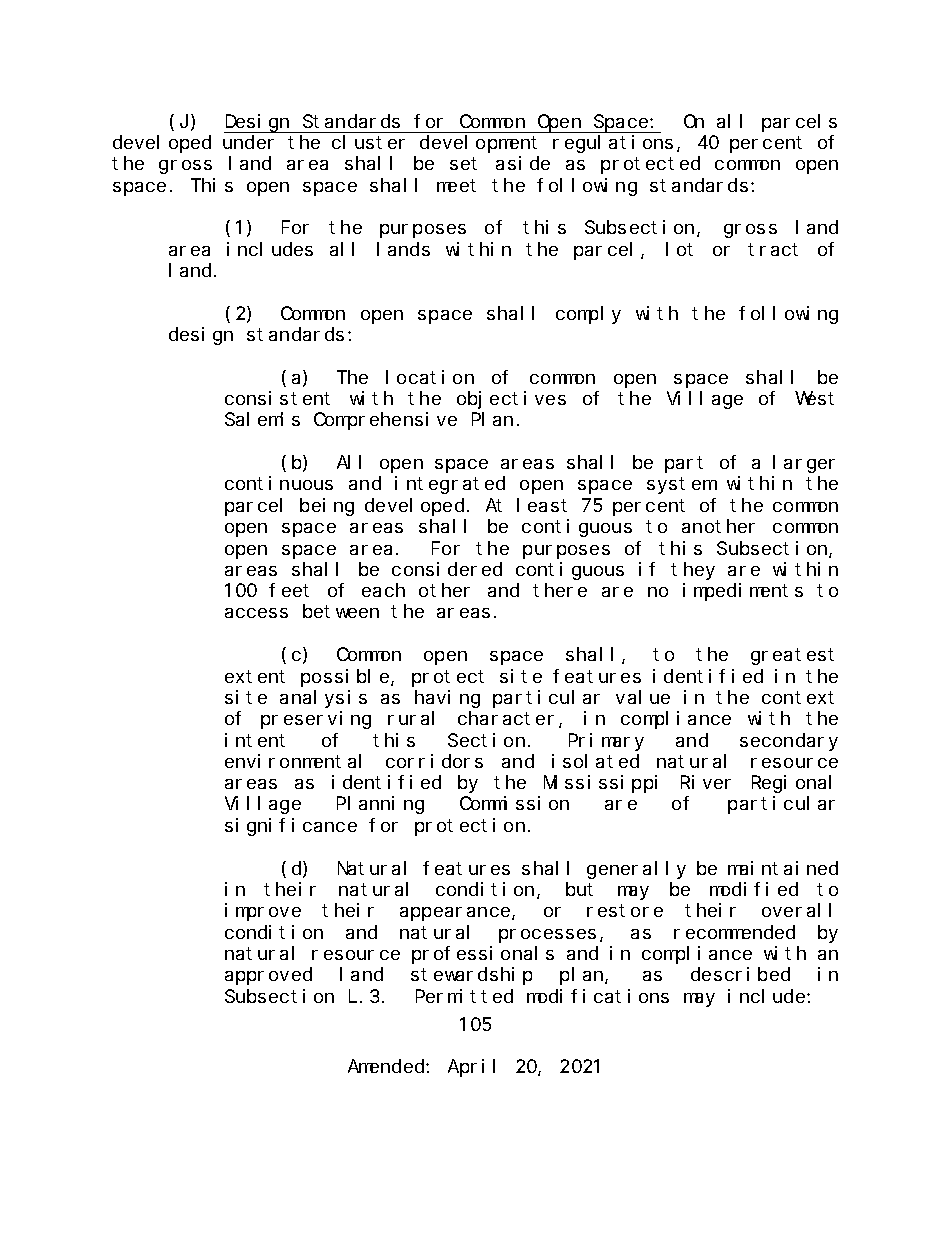 This screenshot has height=1233, width=952. Describe the element at coordinates (327, 507) in the screenshot. I see `being` at that location.
